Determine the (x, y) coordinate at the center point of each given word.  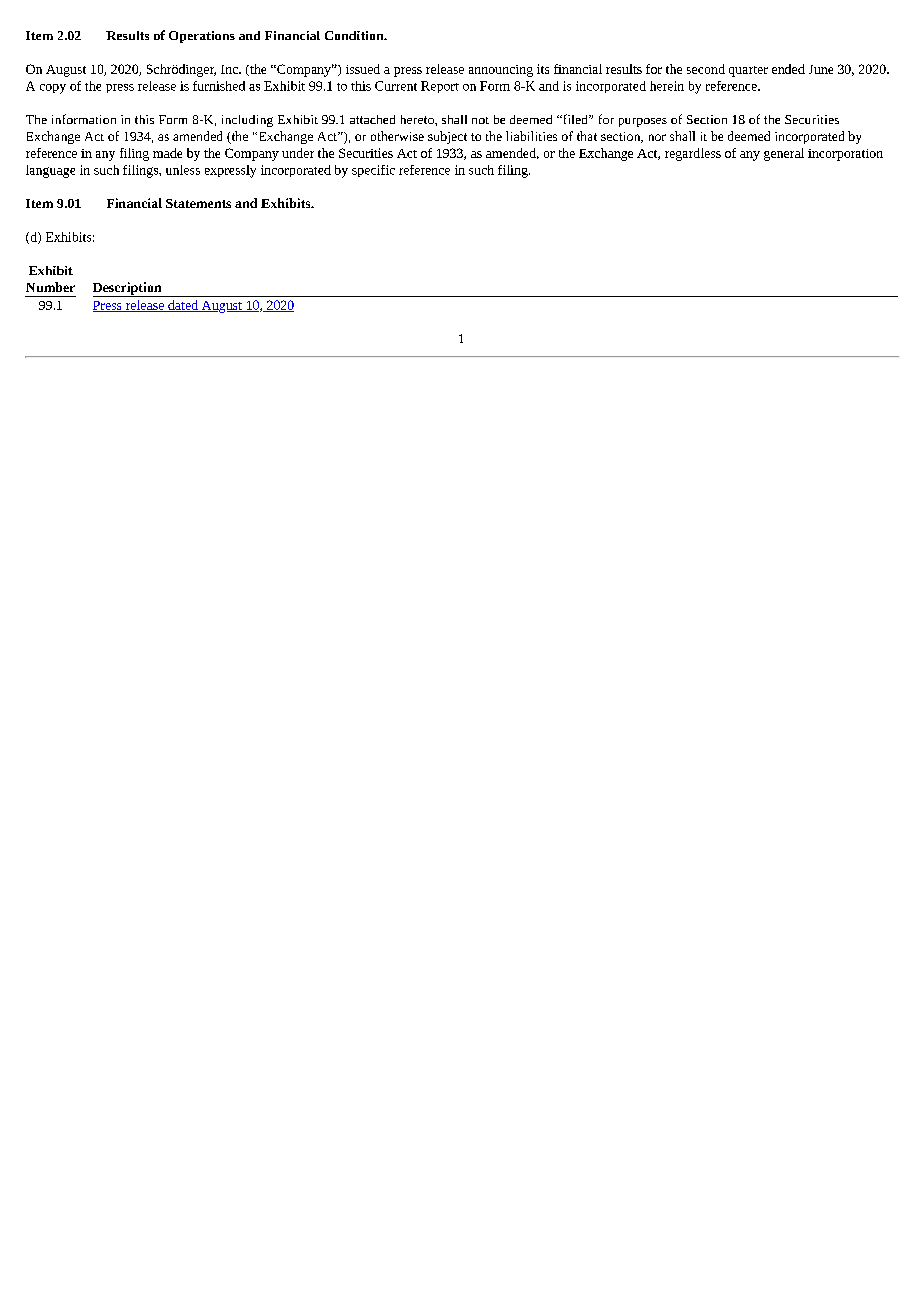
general (784, 154)
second (706, 69)
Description (128, 289)
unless (183, 170)
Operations (202, 37)
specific (373, 171)
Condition (355, 35)
